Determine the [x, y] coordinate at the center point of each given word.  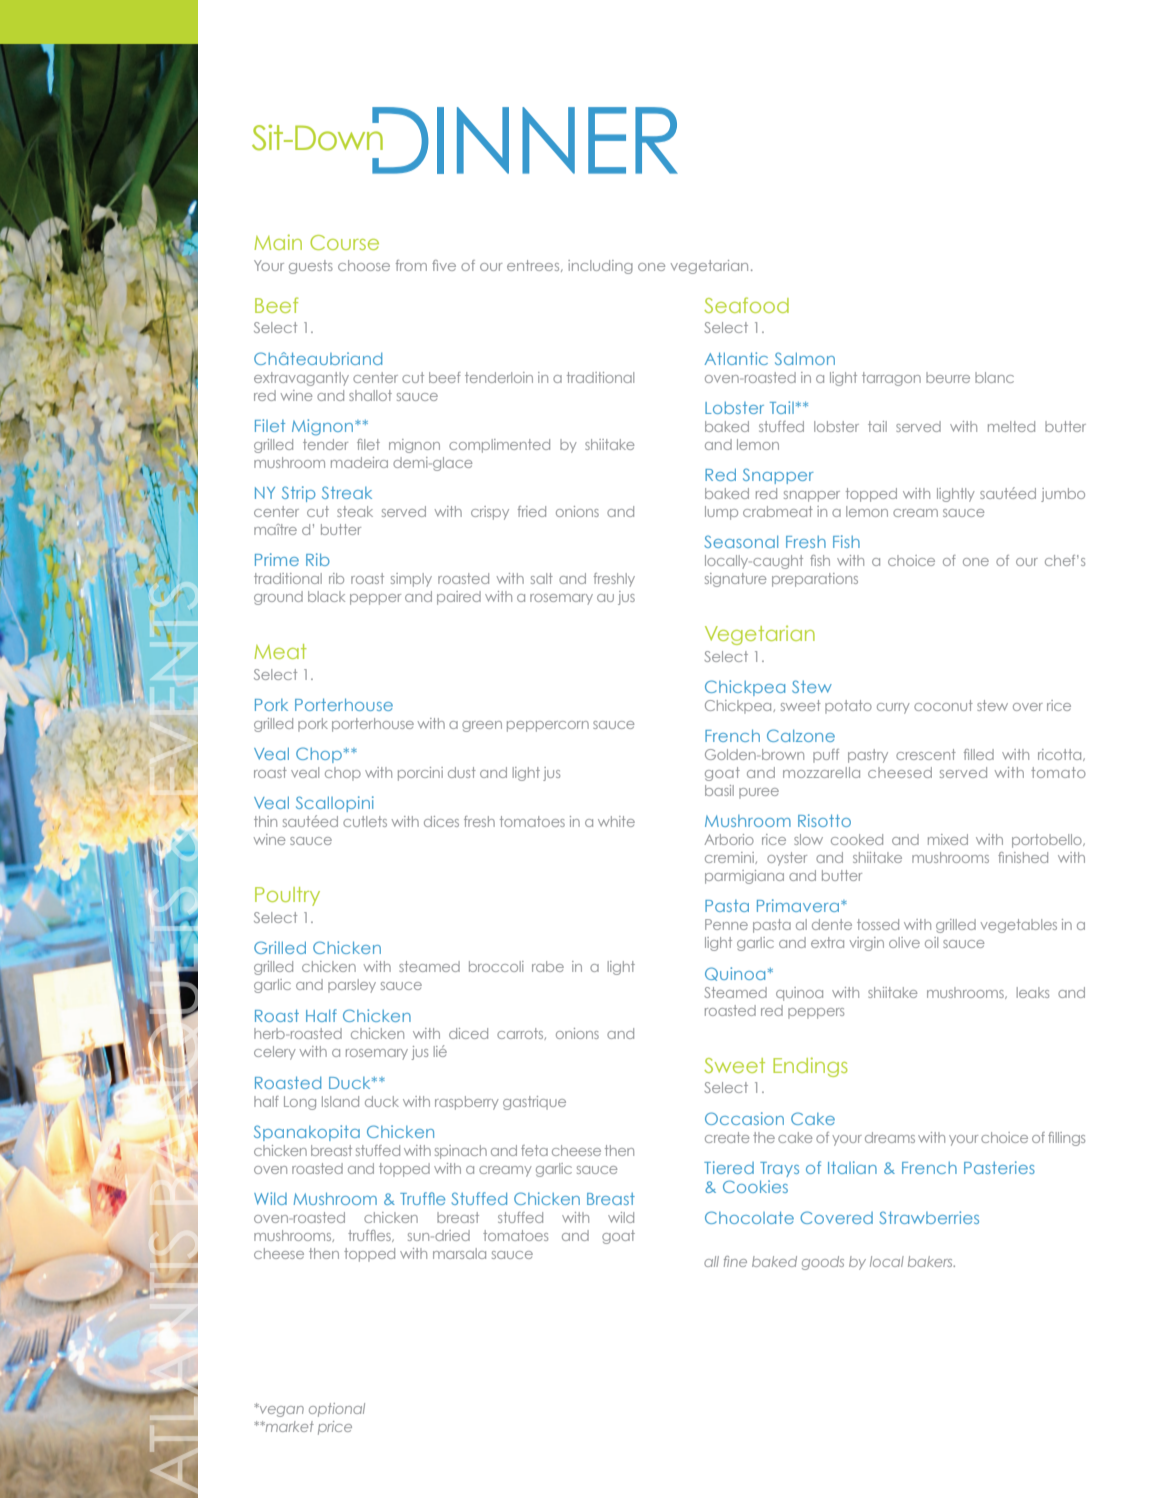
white [616, 821]
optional [337, 1410]
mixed [948, 839]
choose [364, 265]
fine [735, 1261]
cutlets [365, 821]
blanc [994, 377]
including [600, 267]
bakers [931, 1261]
